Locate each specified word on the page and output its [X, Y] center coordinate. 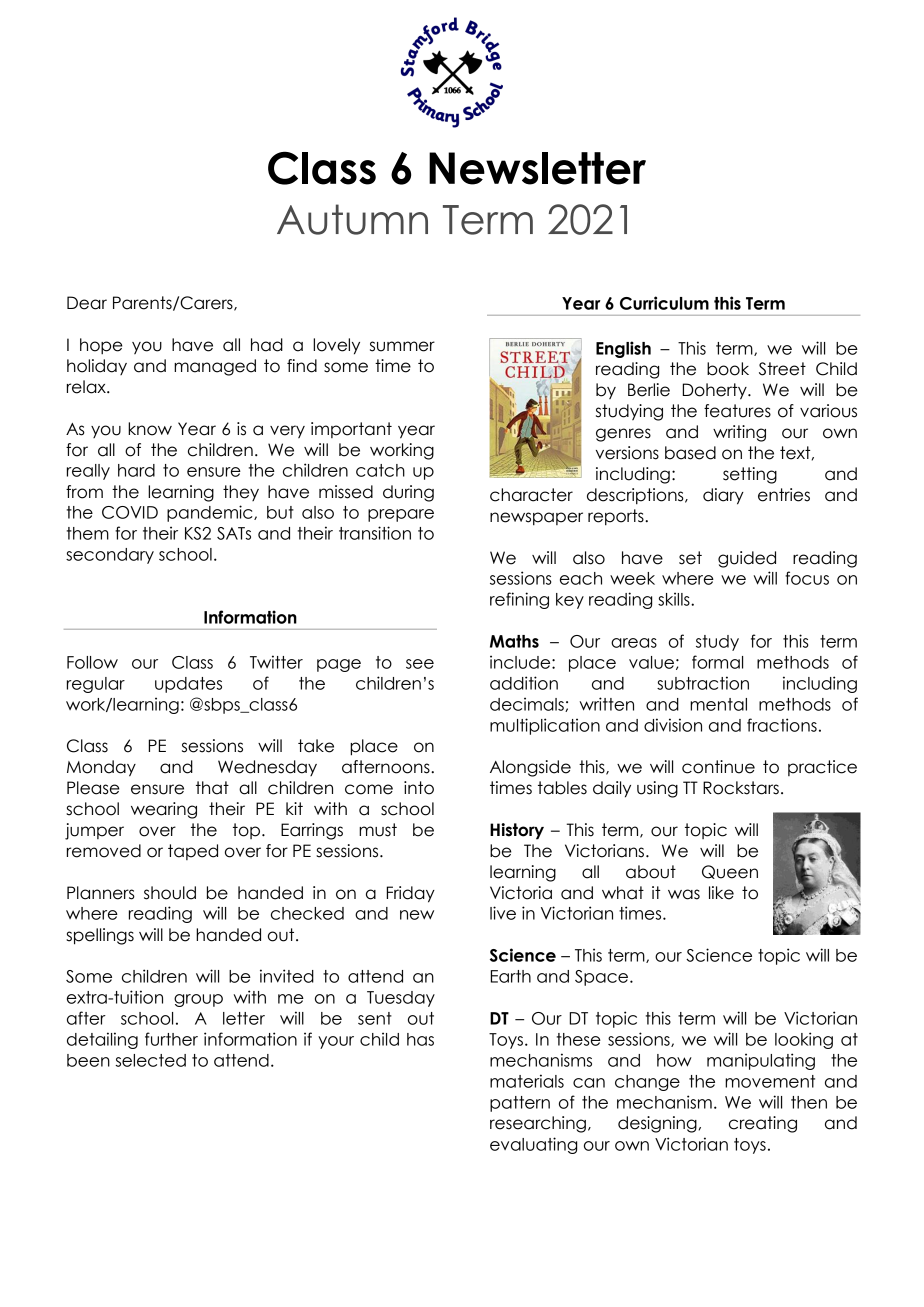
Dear [87, 303]
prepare [401, 515]
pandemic [211, 513]
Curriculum [664, 303]
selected [150, 1060]
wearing [164, 810]
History [517, 831]
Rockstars [741, 788]
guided [747, 559]
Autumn [352, 219]
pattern [520, 1104]
